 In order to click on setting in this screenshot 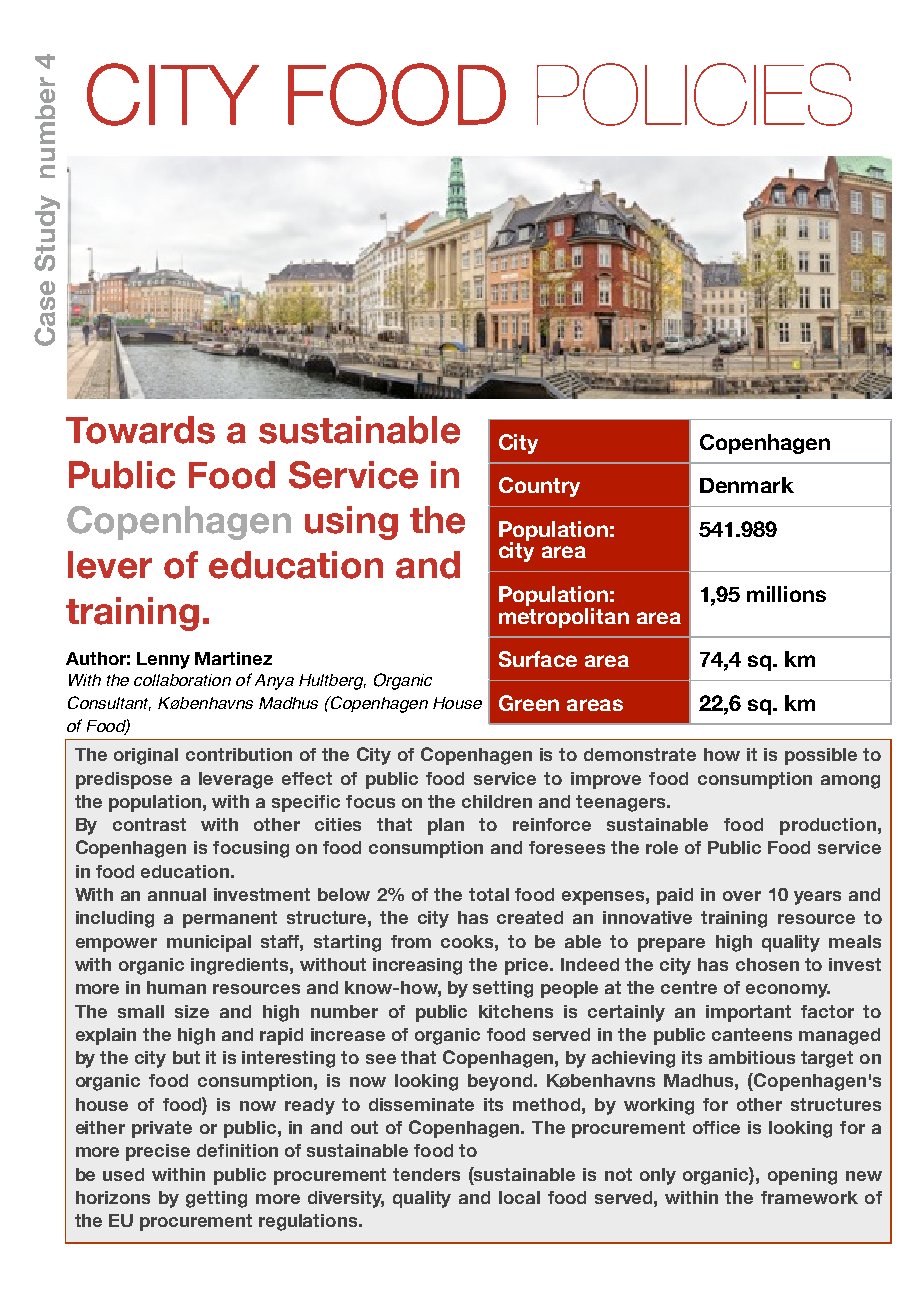, I will do `click(503, 989)`.
